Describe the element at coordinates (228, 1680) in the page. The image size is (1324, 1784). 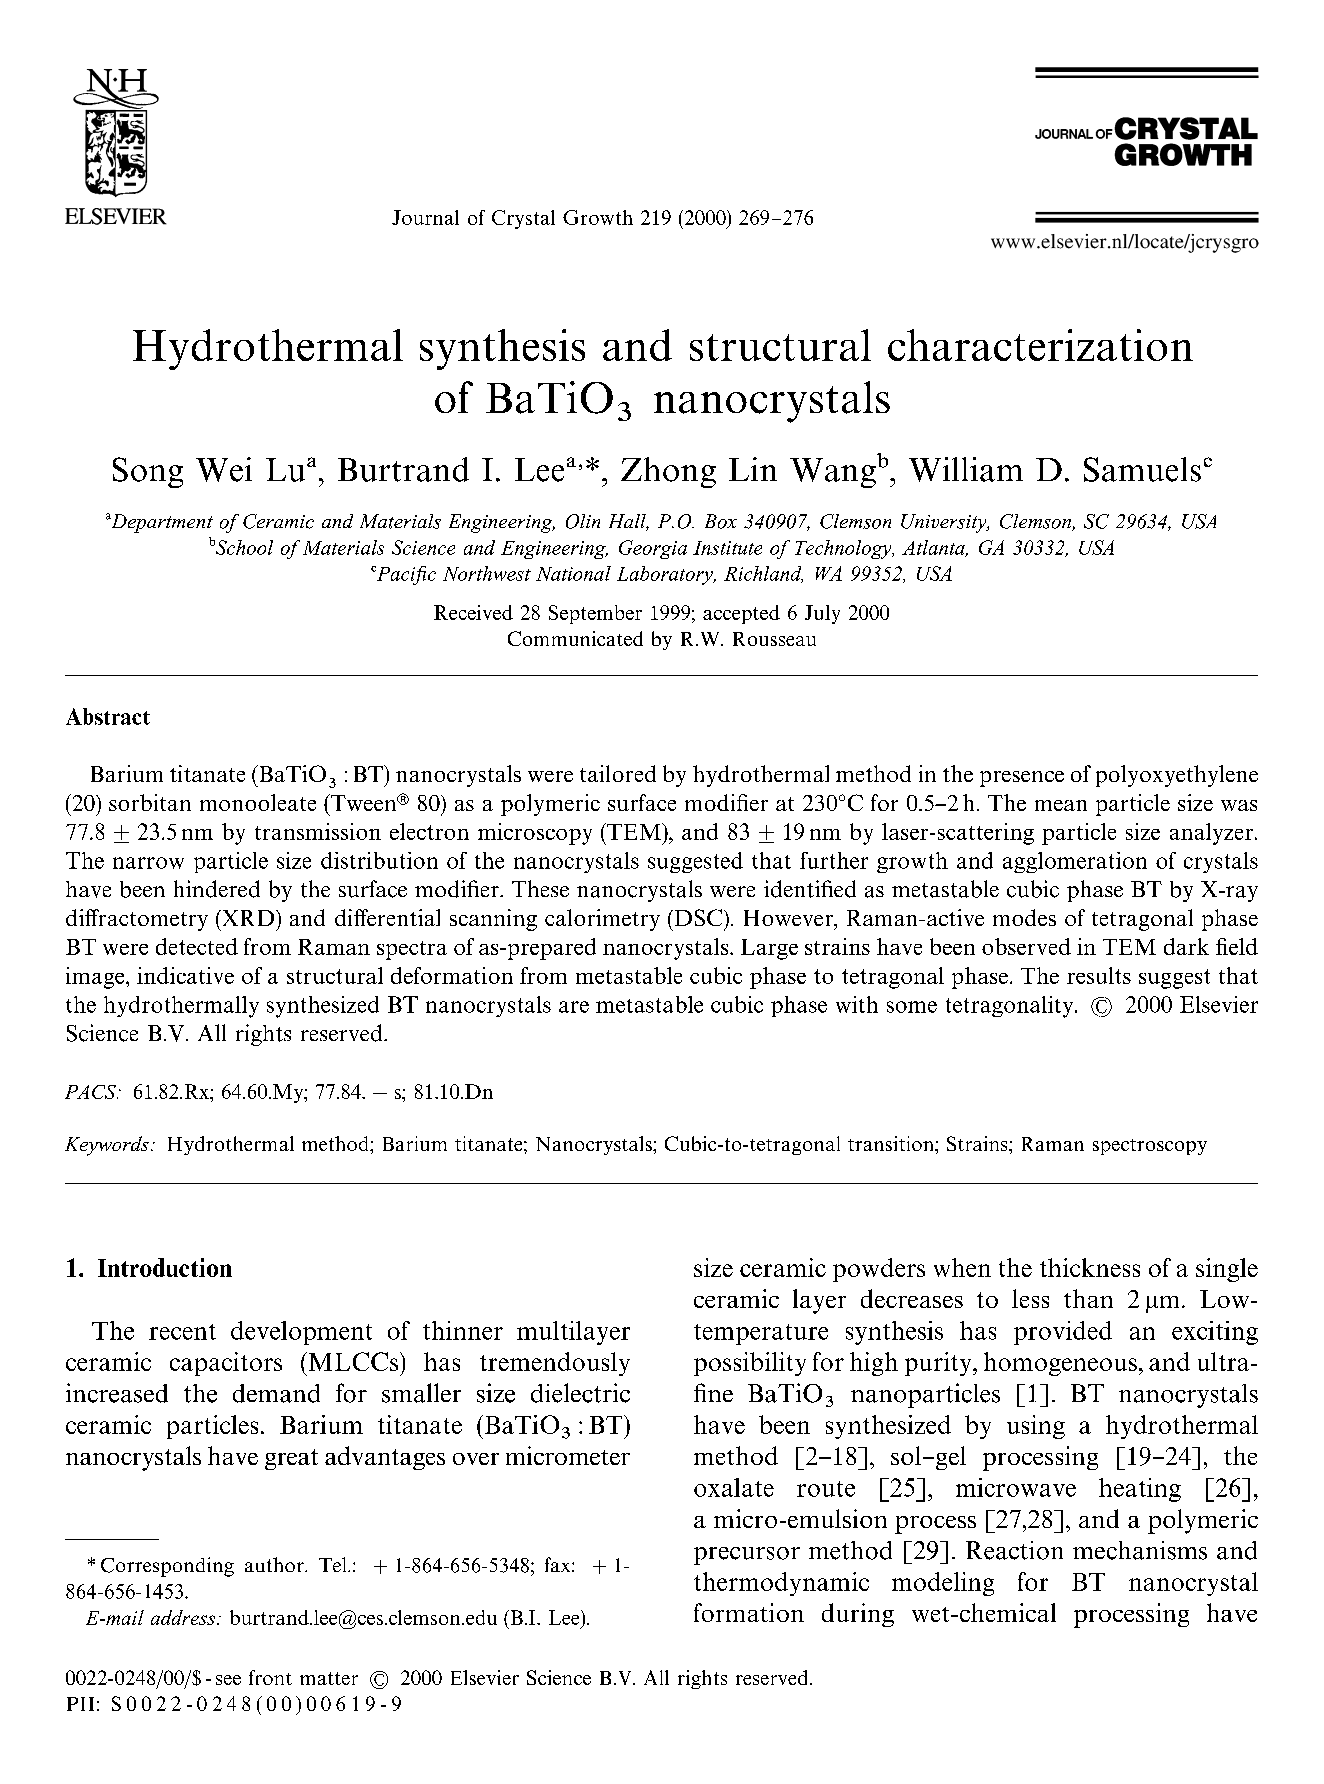
I see `see` at that location.
